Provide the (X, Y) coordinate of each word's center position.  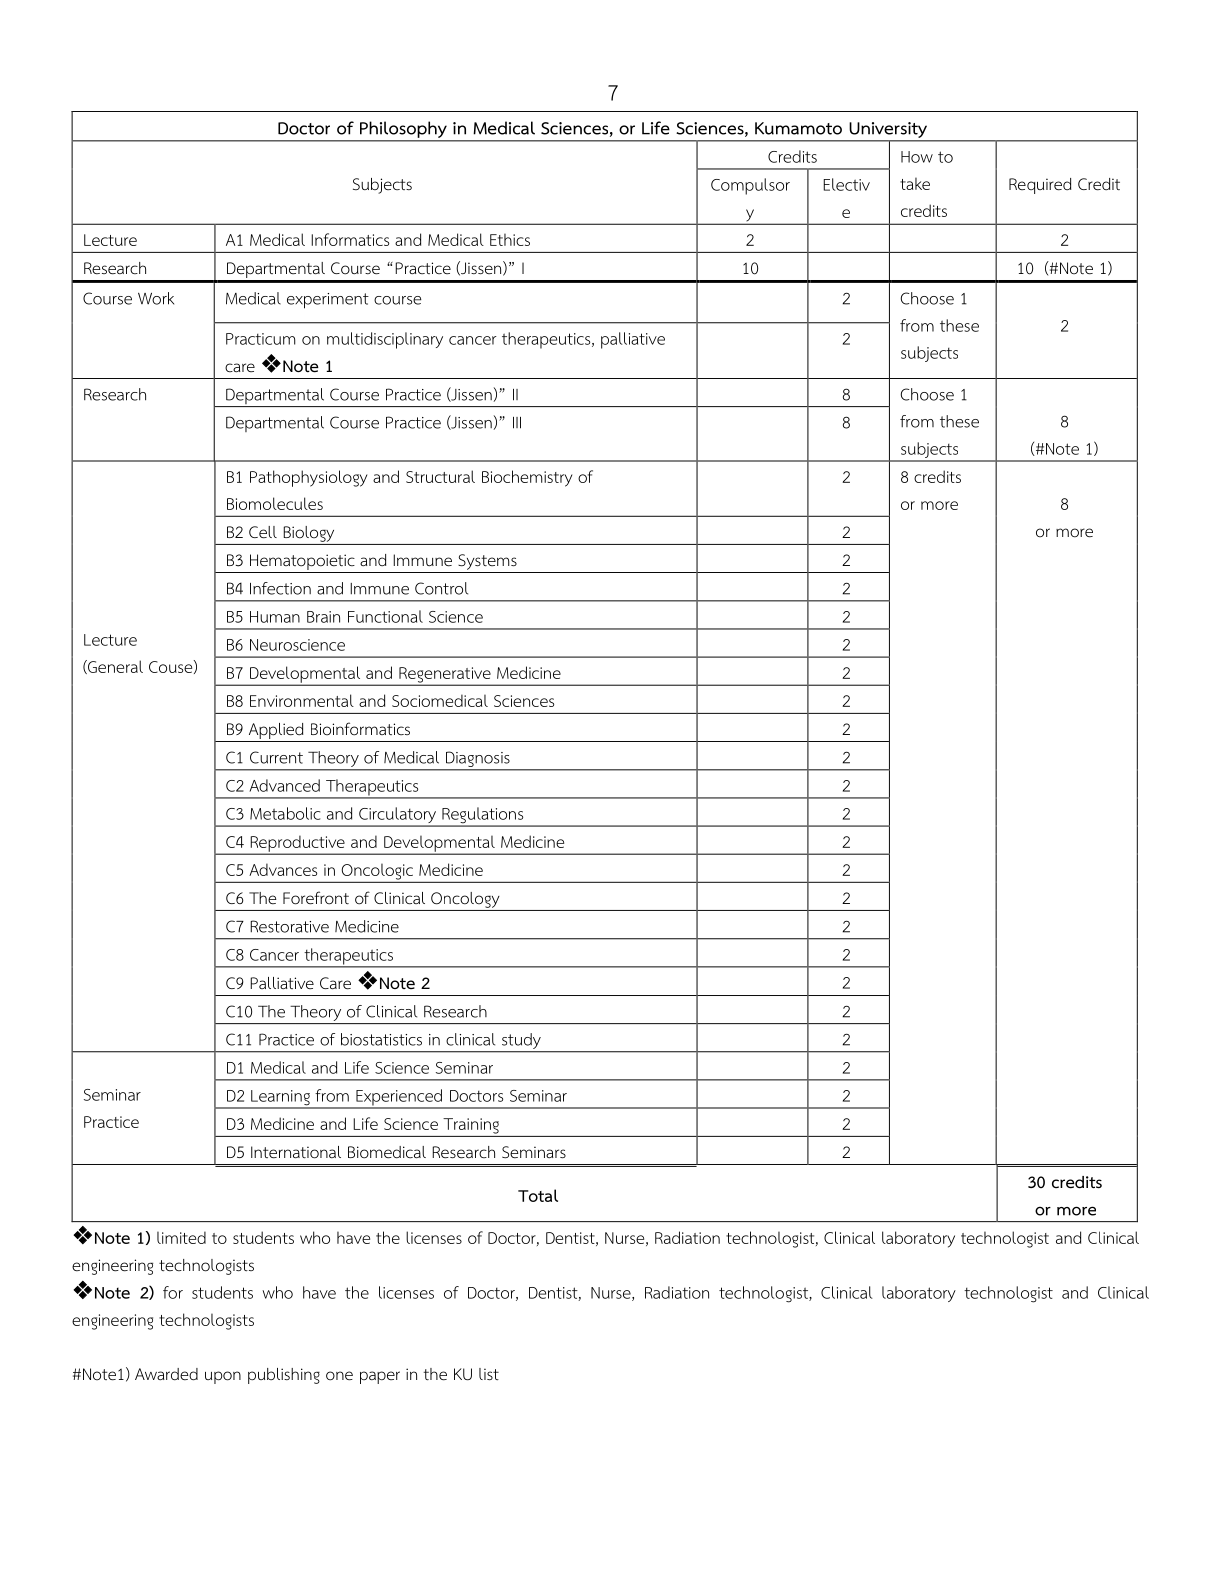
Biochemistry (527, 478)
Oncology (465, 900)
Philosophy (403, 130)
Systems (487, 562)
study (521, 1041)
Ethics (510, 239)
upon (223, 1377)
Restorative (289, 926)
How (917, 157)
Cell (263, 532)
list (489, 1374)
